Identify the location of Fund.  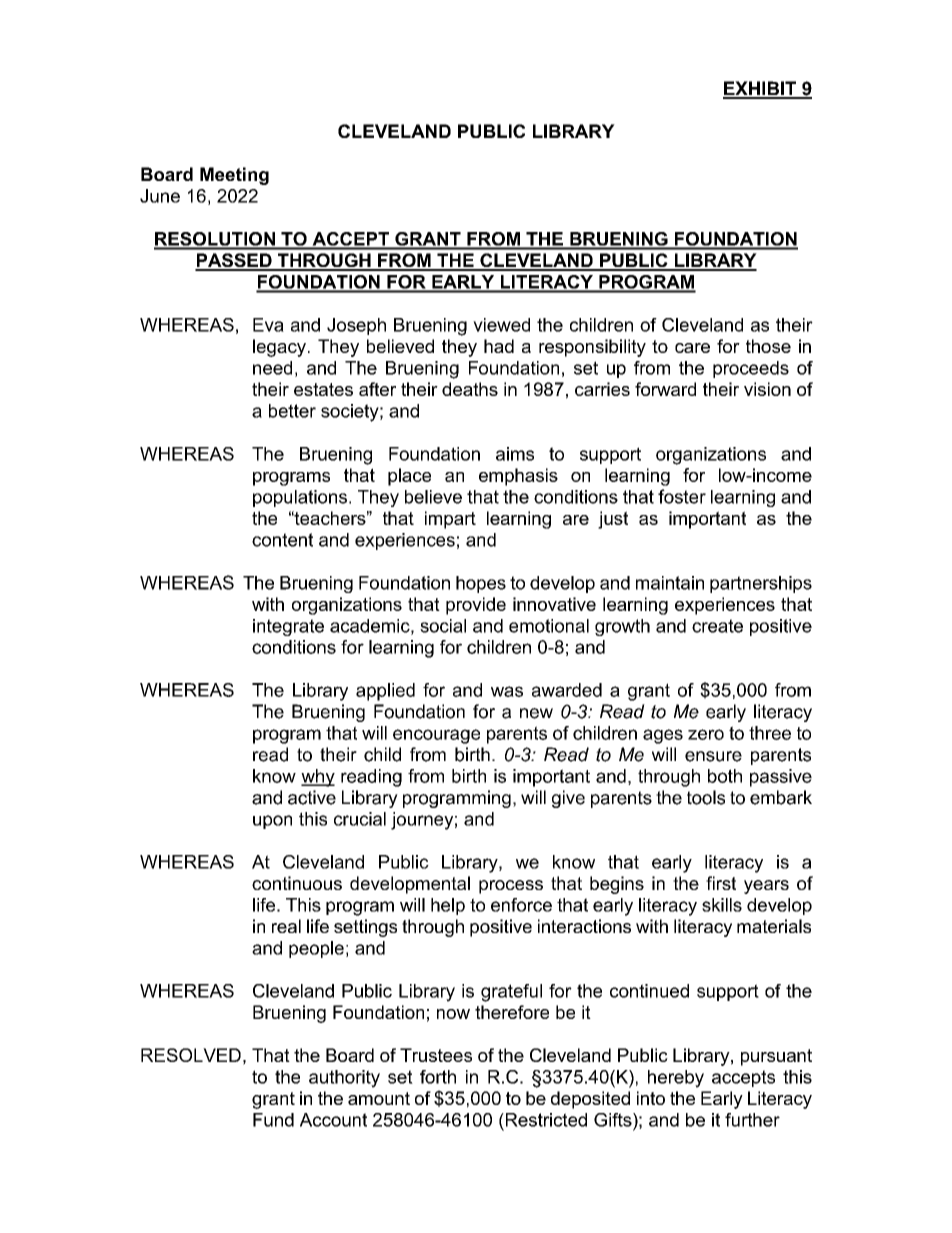
(273, 1120).
